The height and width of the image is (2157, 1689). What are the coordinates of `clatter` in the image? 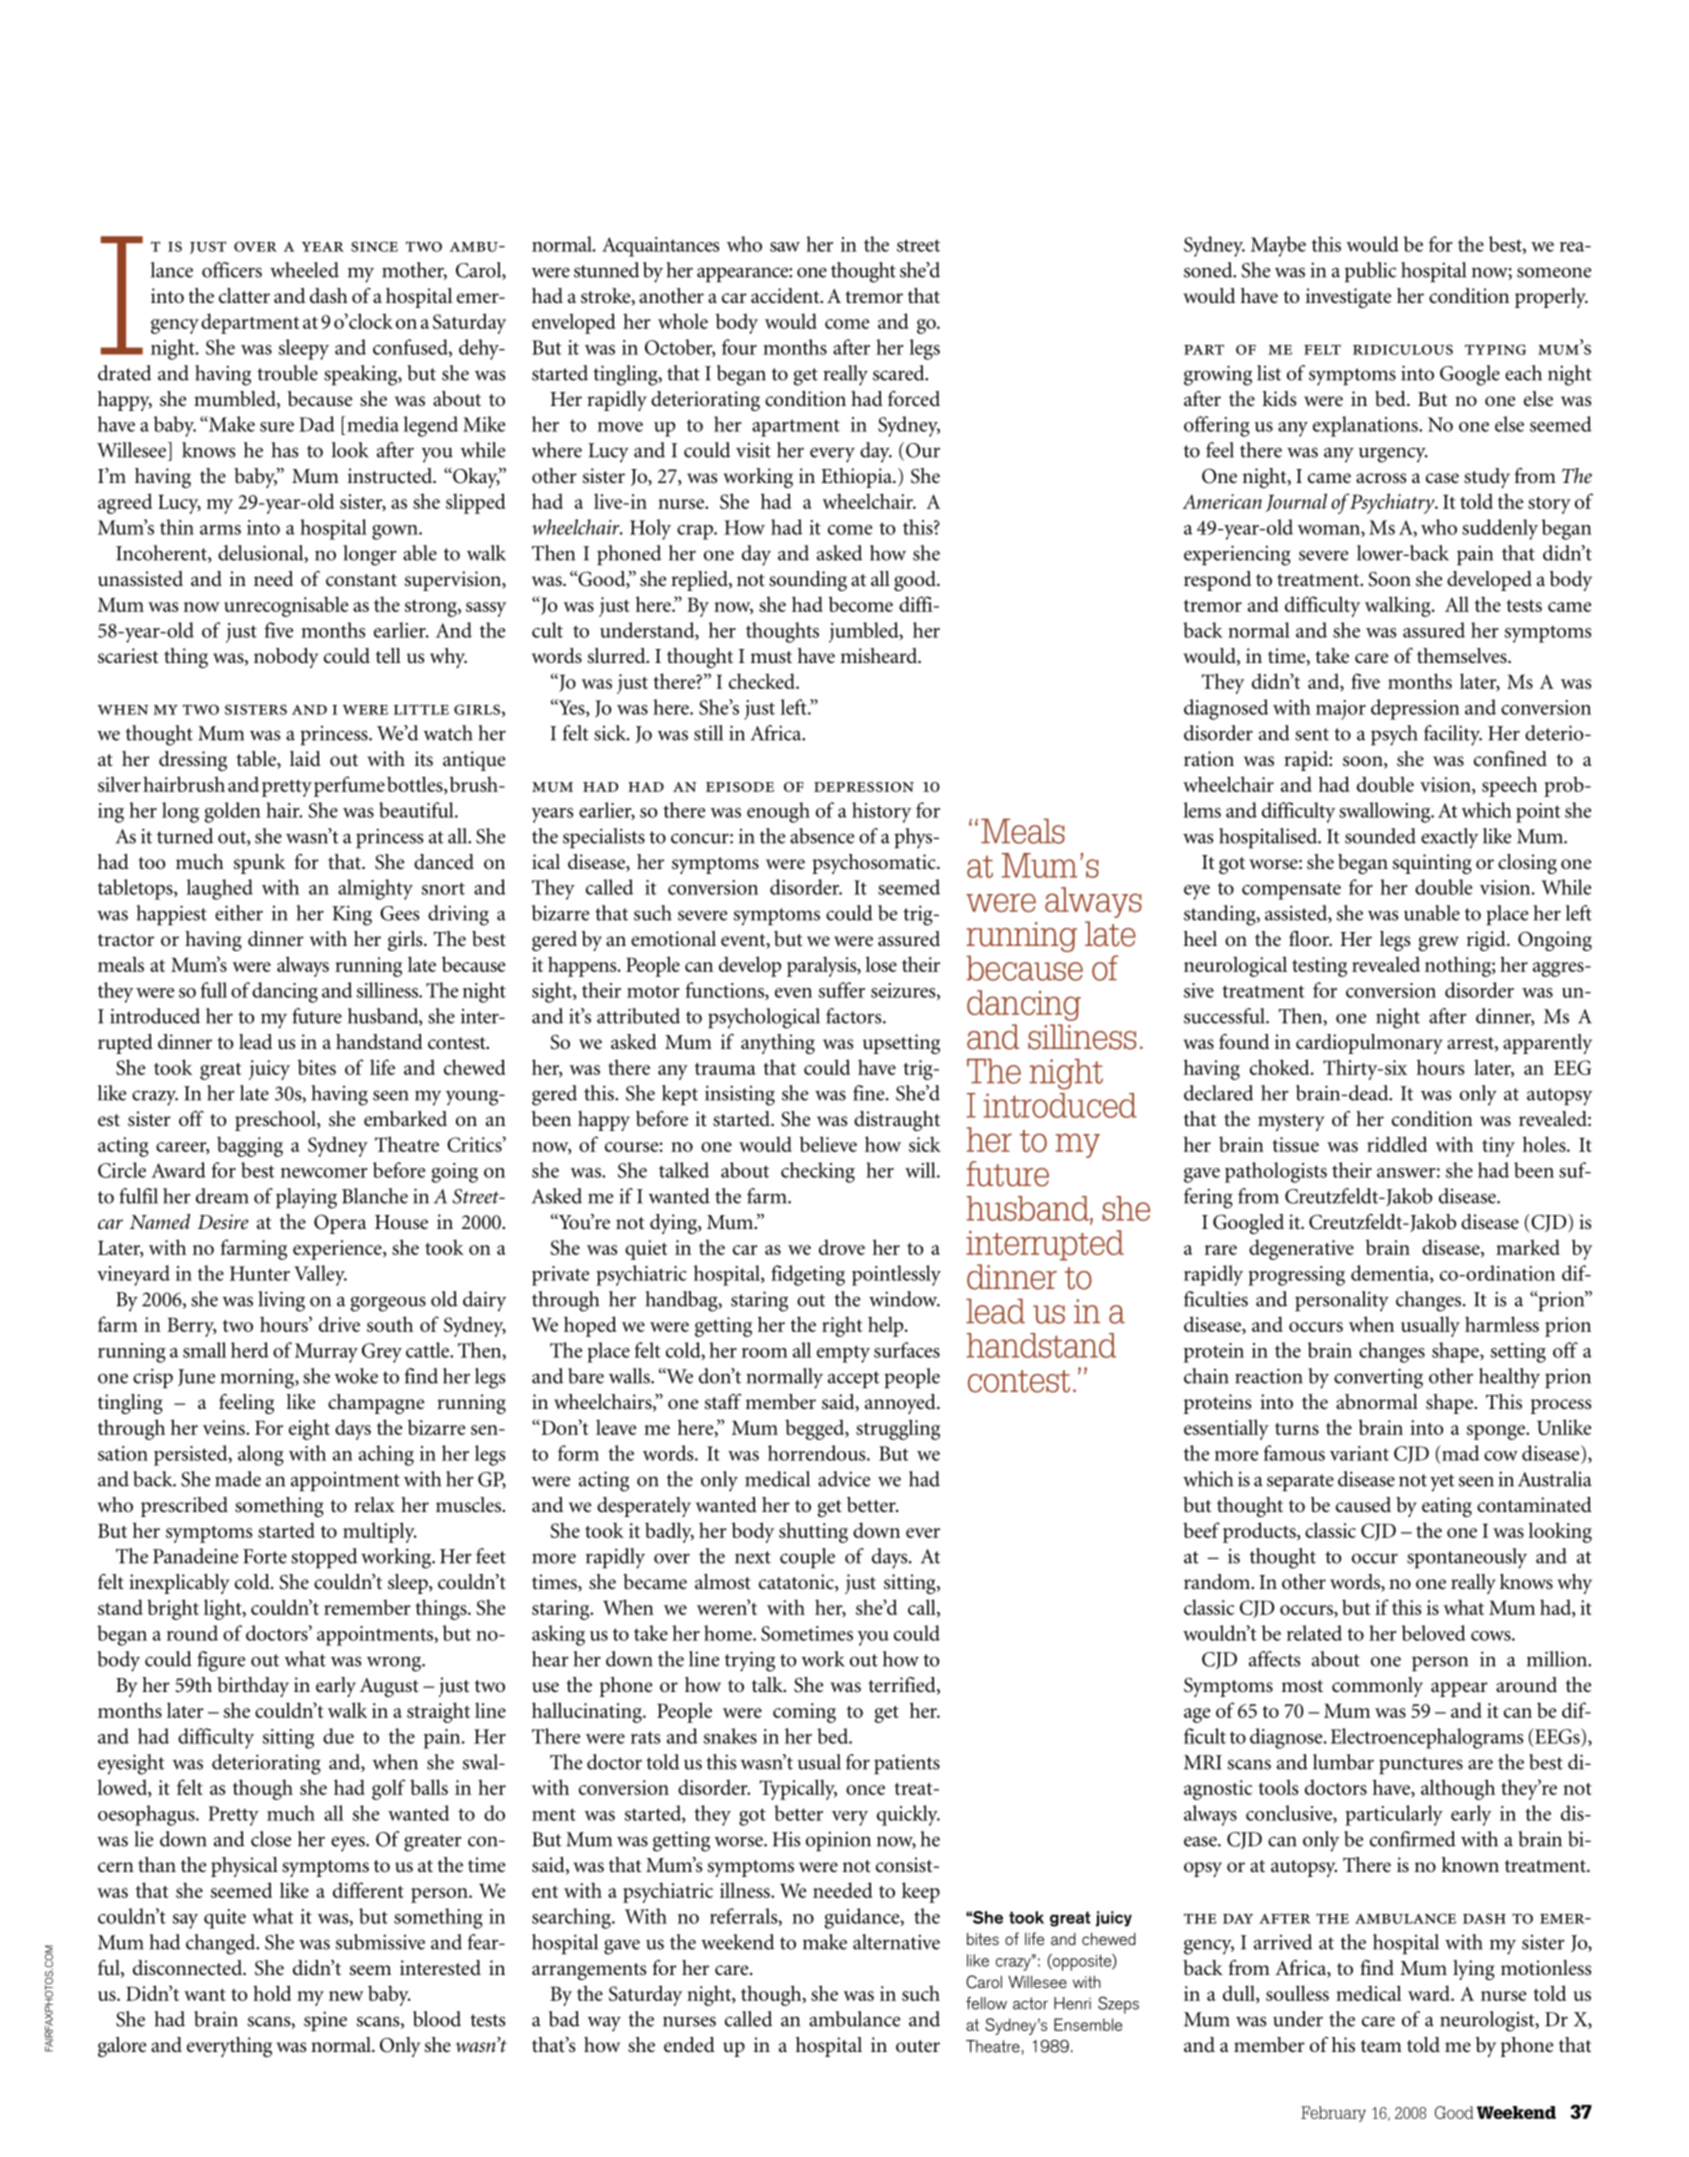 It's located at (244, 296).
